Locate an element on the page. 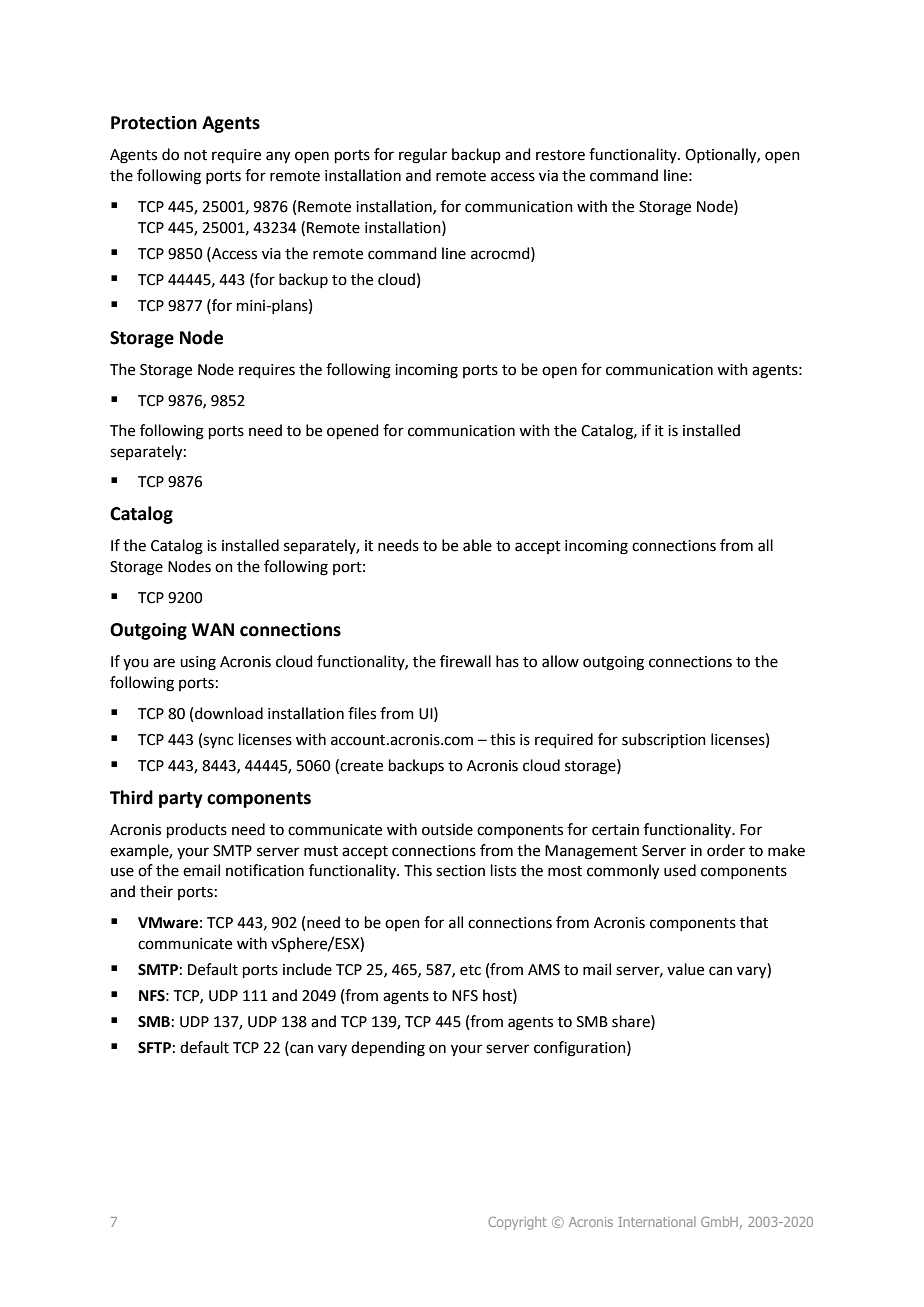 The image size is (924, 1307). regular is located at coordinates (423, 156).
